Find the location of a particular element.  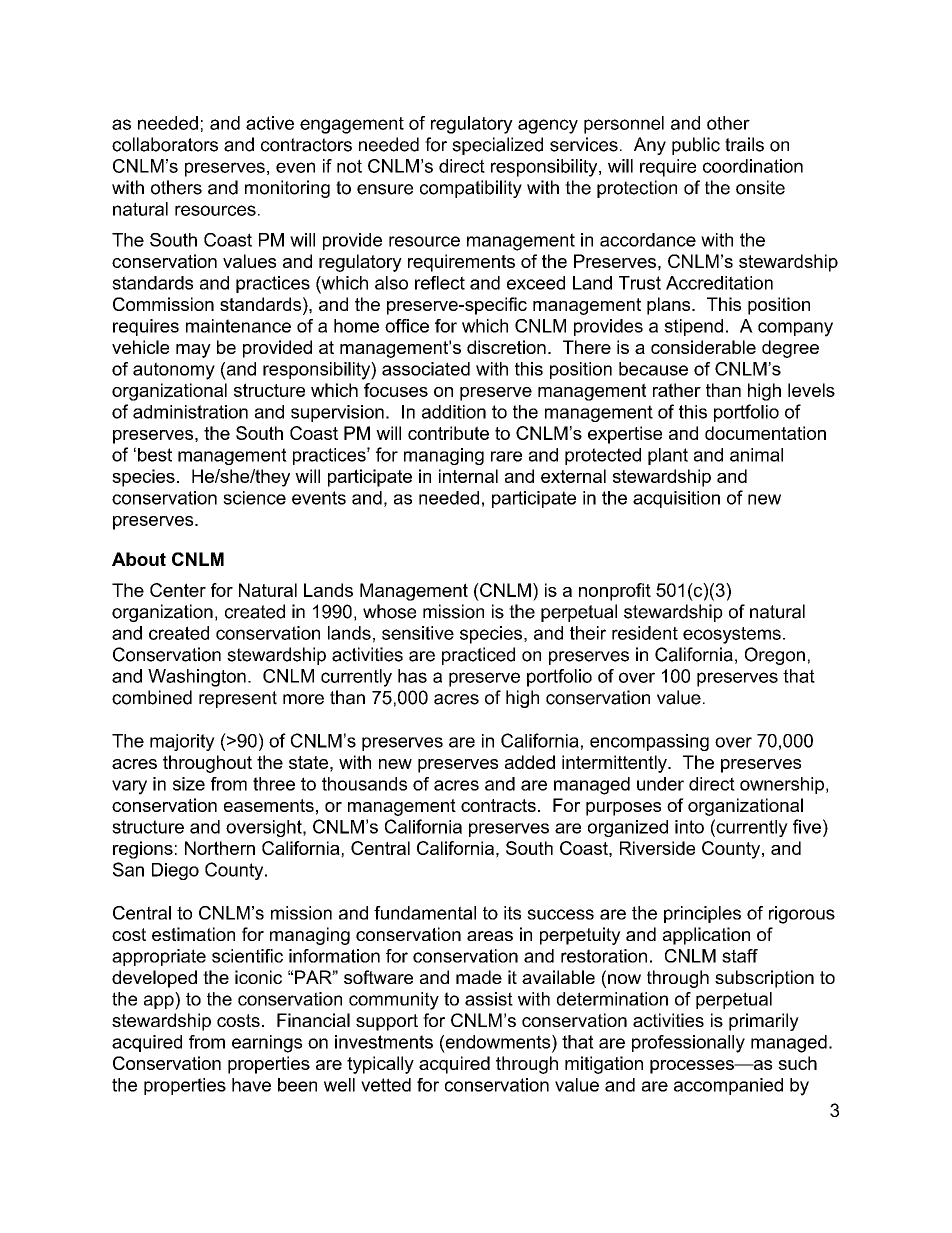

accompanied is located at coordinates (728, 1086).
